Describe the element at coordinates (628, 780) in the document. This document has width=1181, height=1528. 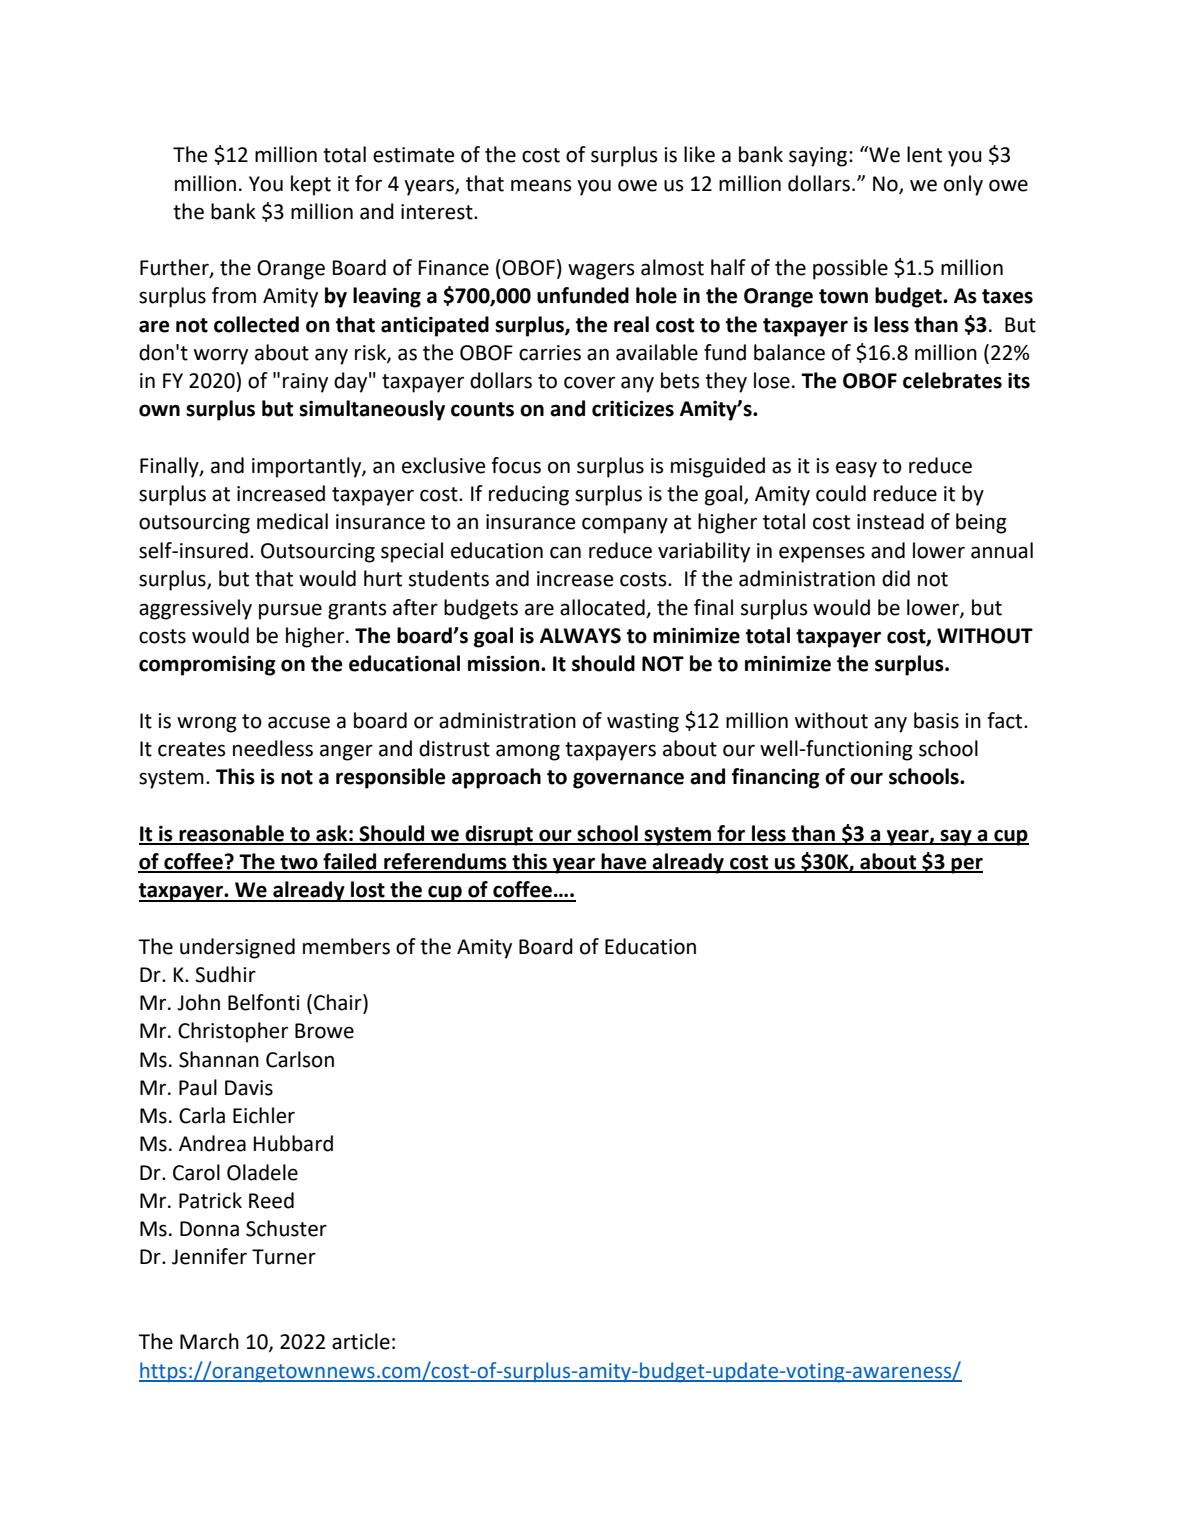
I see `governance` at that location.
